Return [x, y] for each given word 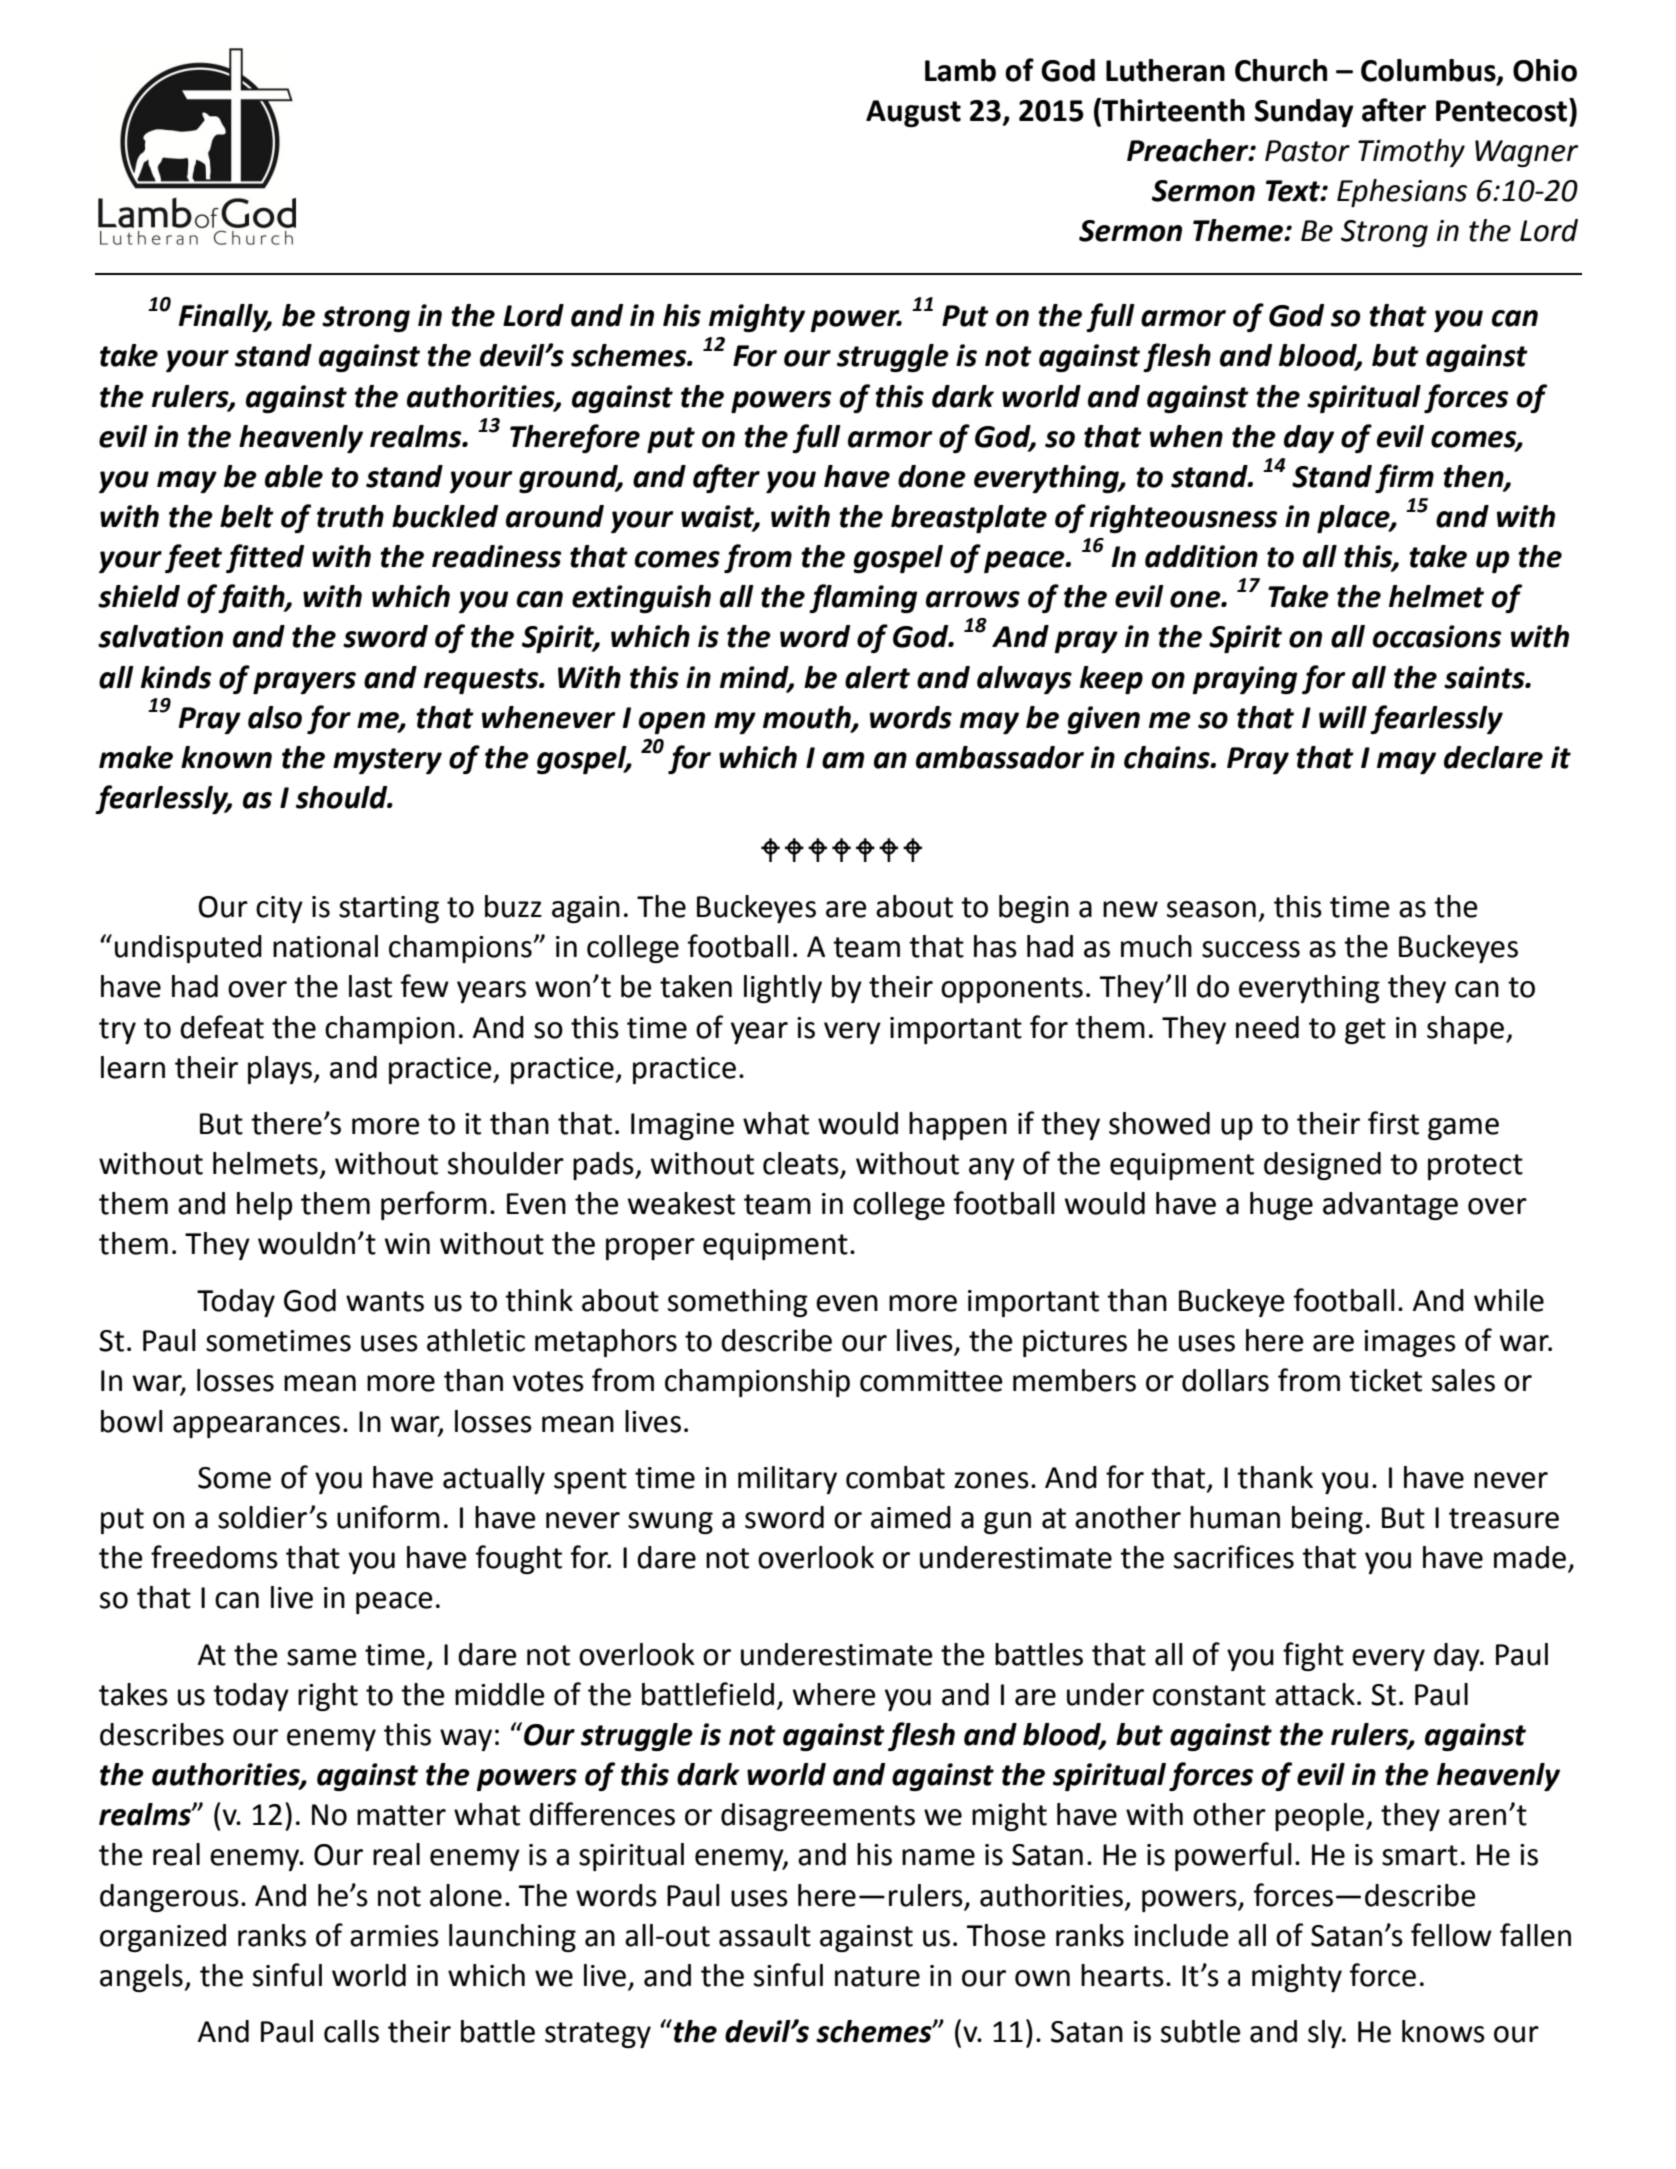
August [913, 113]
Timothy [1411, 153]
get [1365, 1031]
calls [351, 2031]
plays [281, 1070]
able [294, 476]
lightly [783, 989]
